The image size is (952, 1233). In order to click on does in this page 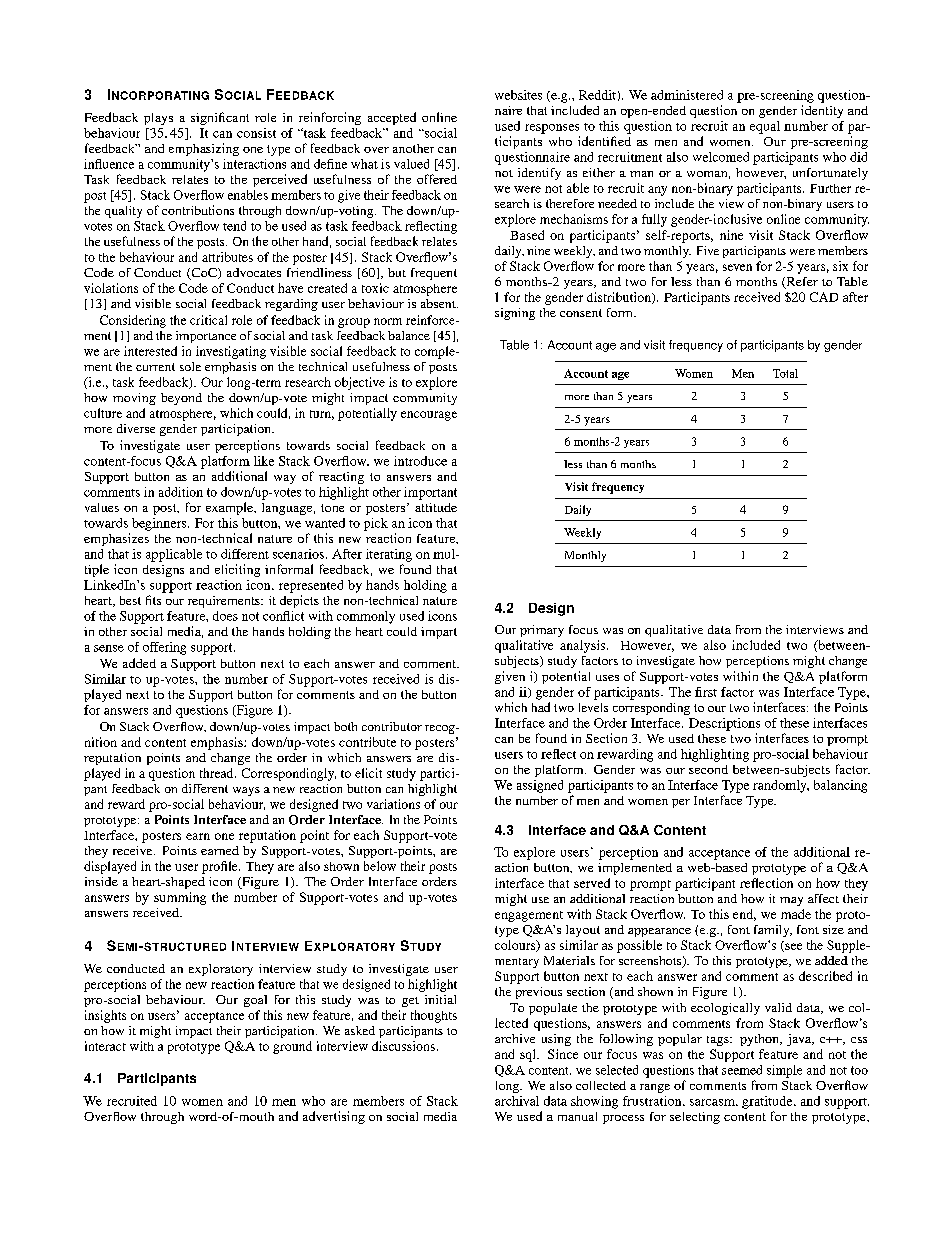, I will do `click(225, 616)`.
